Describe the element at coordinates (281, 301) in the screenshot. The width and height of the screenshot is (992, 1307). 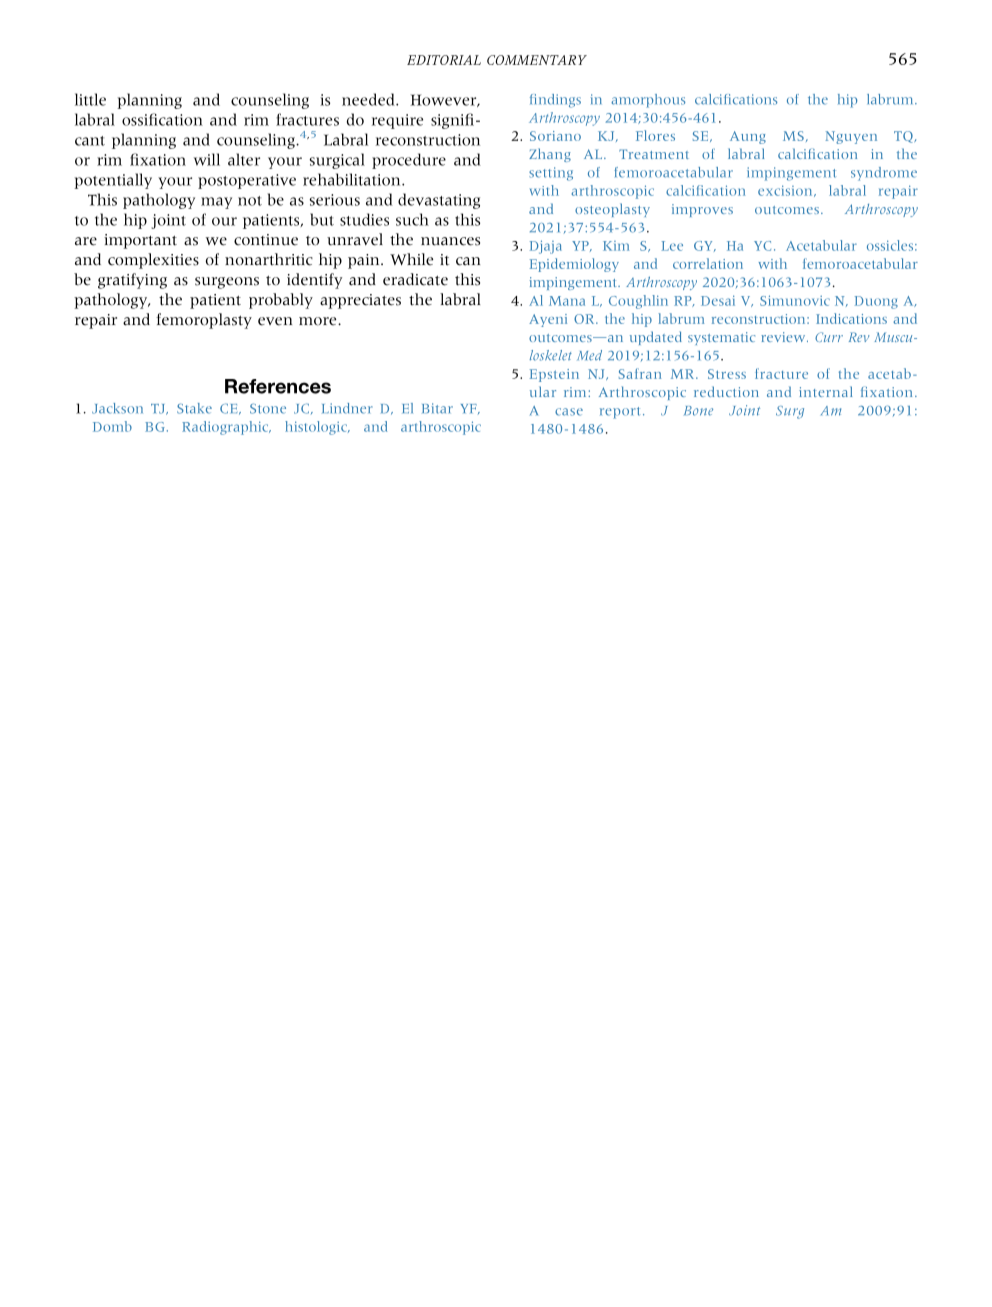
I see `probably` at that location.
